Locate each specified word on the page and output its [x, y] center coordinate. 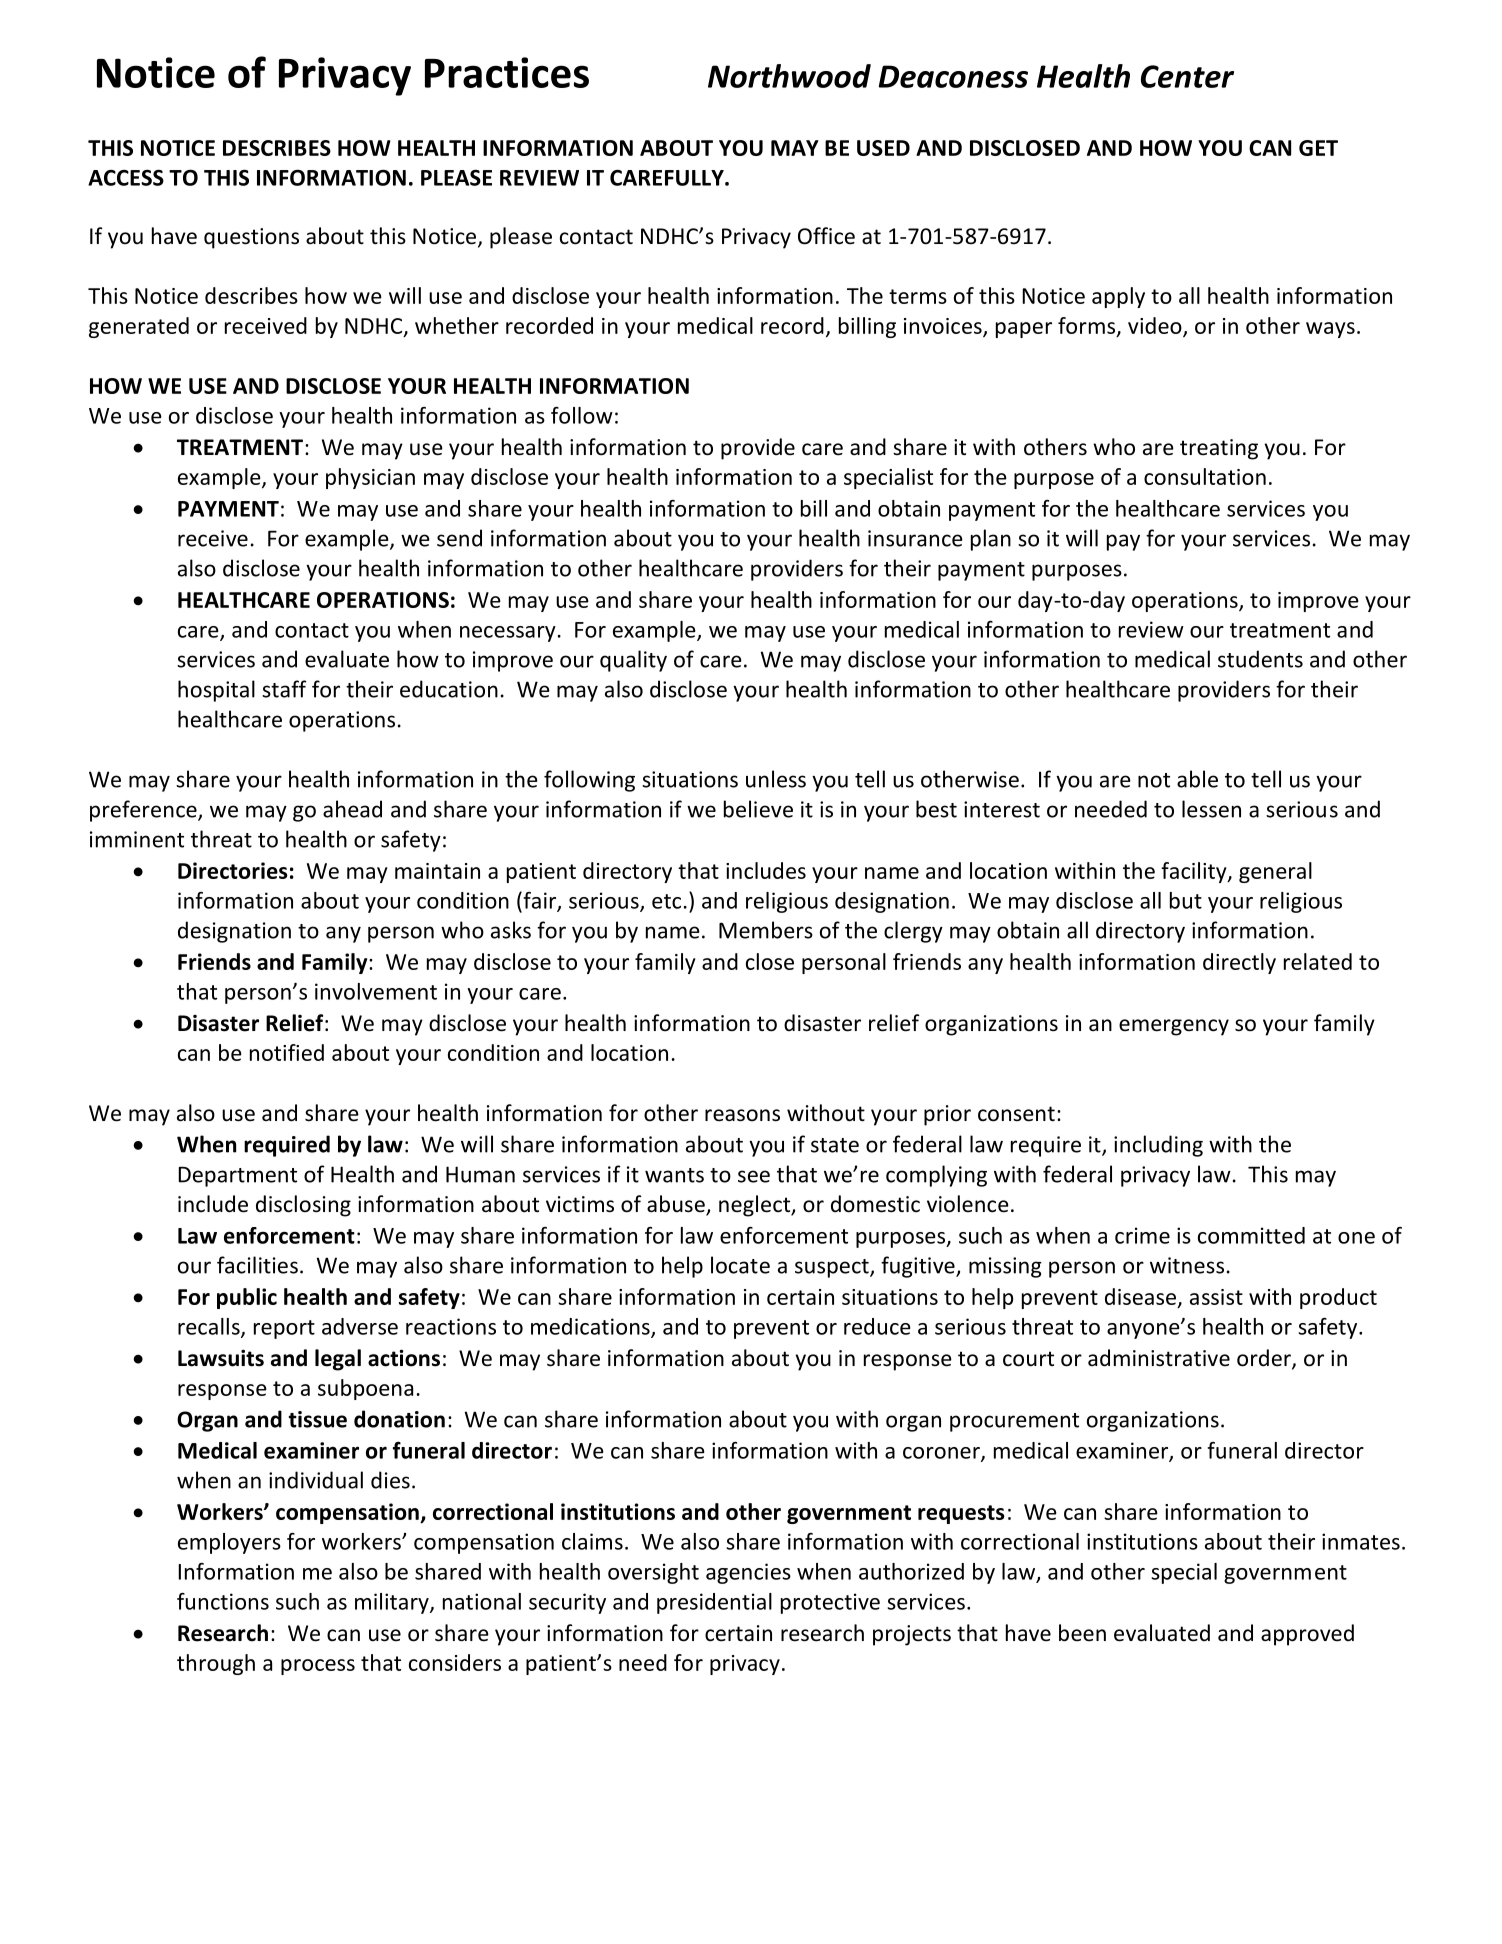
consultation [1205, 476]
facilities [257, 1265]
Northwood [789, 76]
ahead [352, 809]
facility [1195, 872]
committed [1251, 1235]
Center [1187, 76]
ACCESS [126, 177]
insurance [915, 538]
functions [223, 1601]
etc [666, 901]
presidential [714, 1603]
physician [370, 478]
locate [740, 1265]
